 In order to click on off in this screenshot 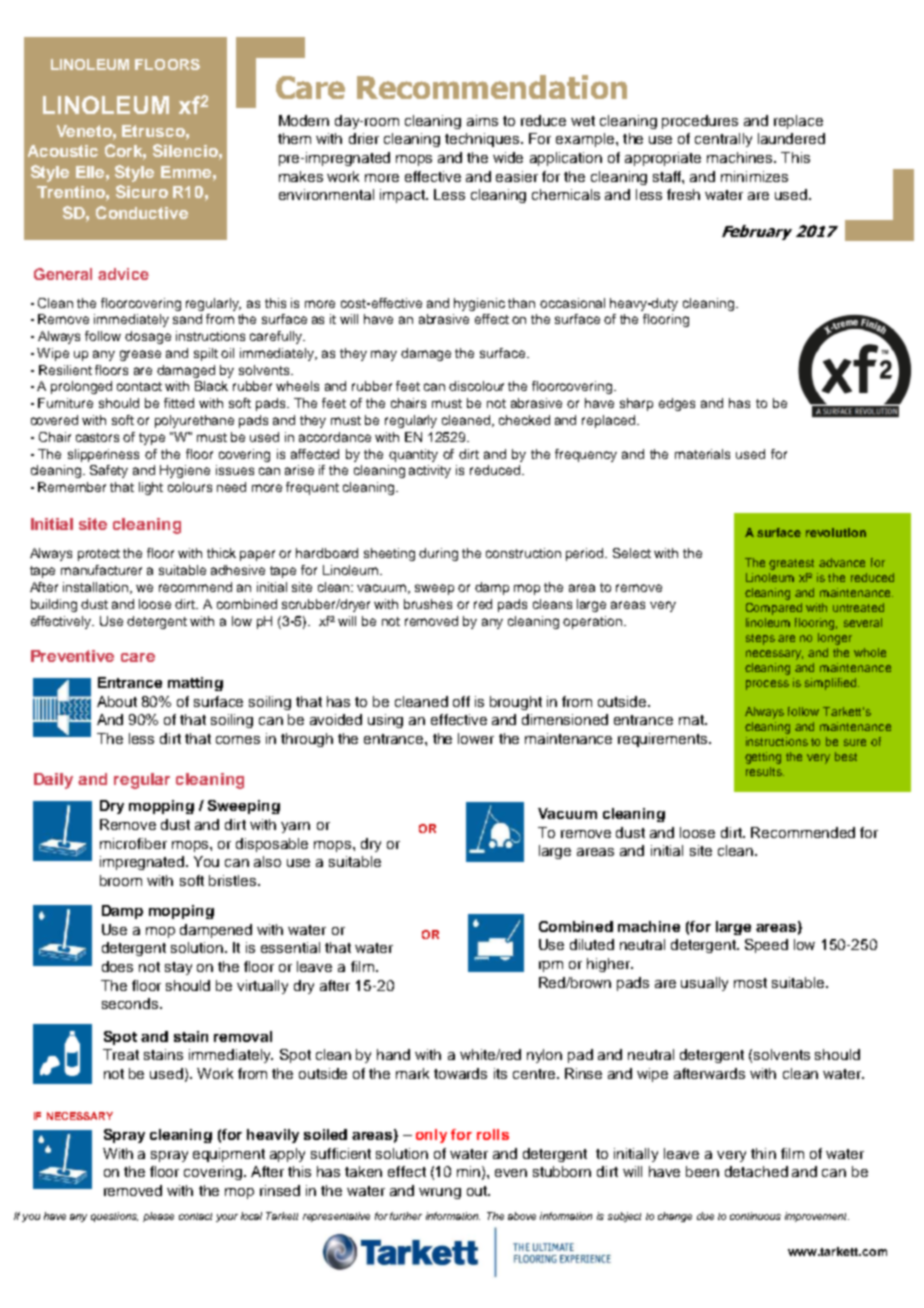, I will do `click(461, 701)`.
